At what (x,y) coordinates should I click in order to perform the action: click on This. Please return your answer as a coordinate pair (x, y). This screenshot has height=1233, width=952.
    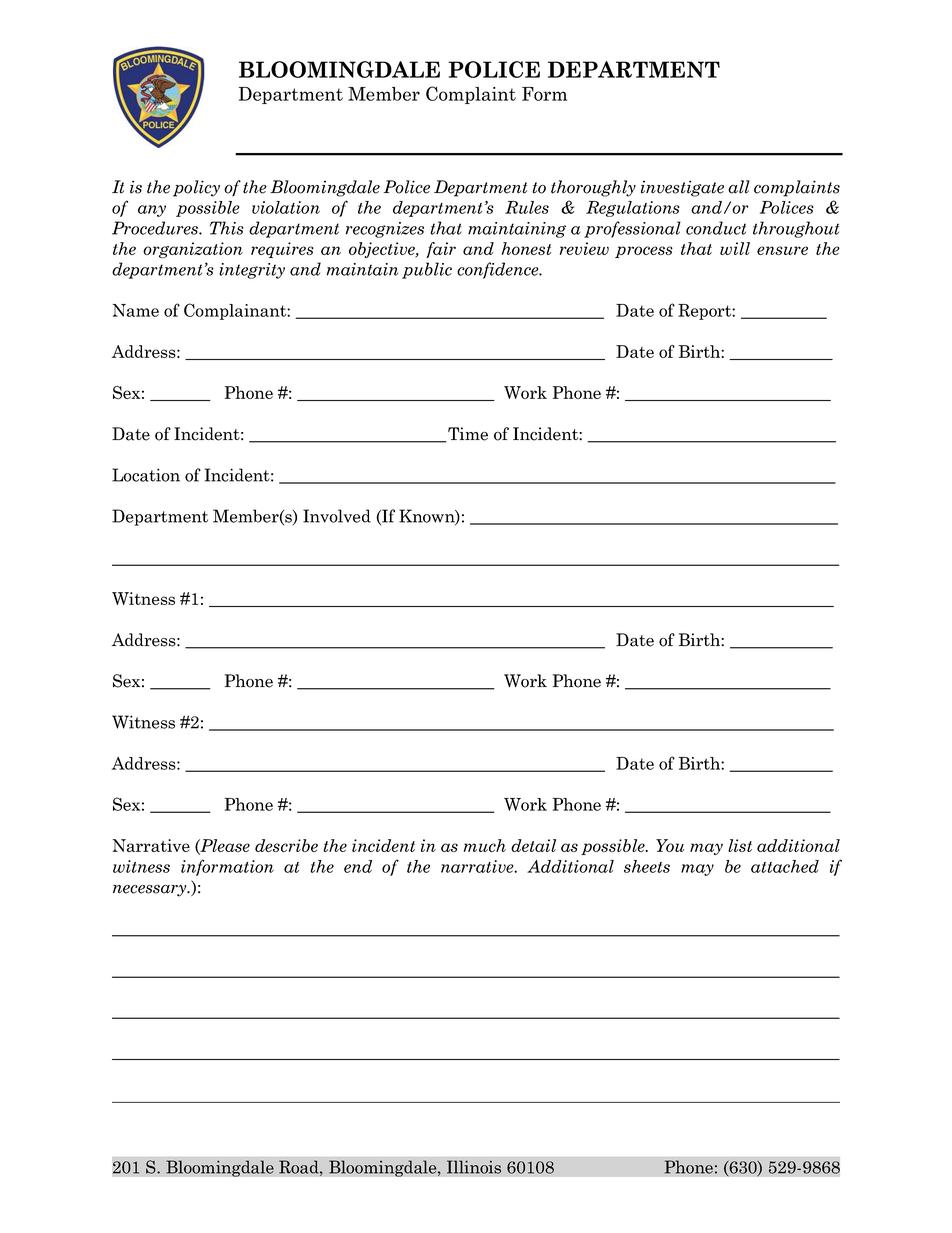
    Looking at the image, I should click on (227, 228).
